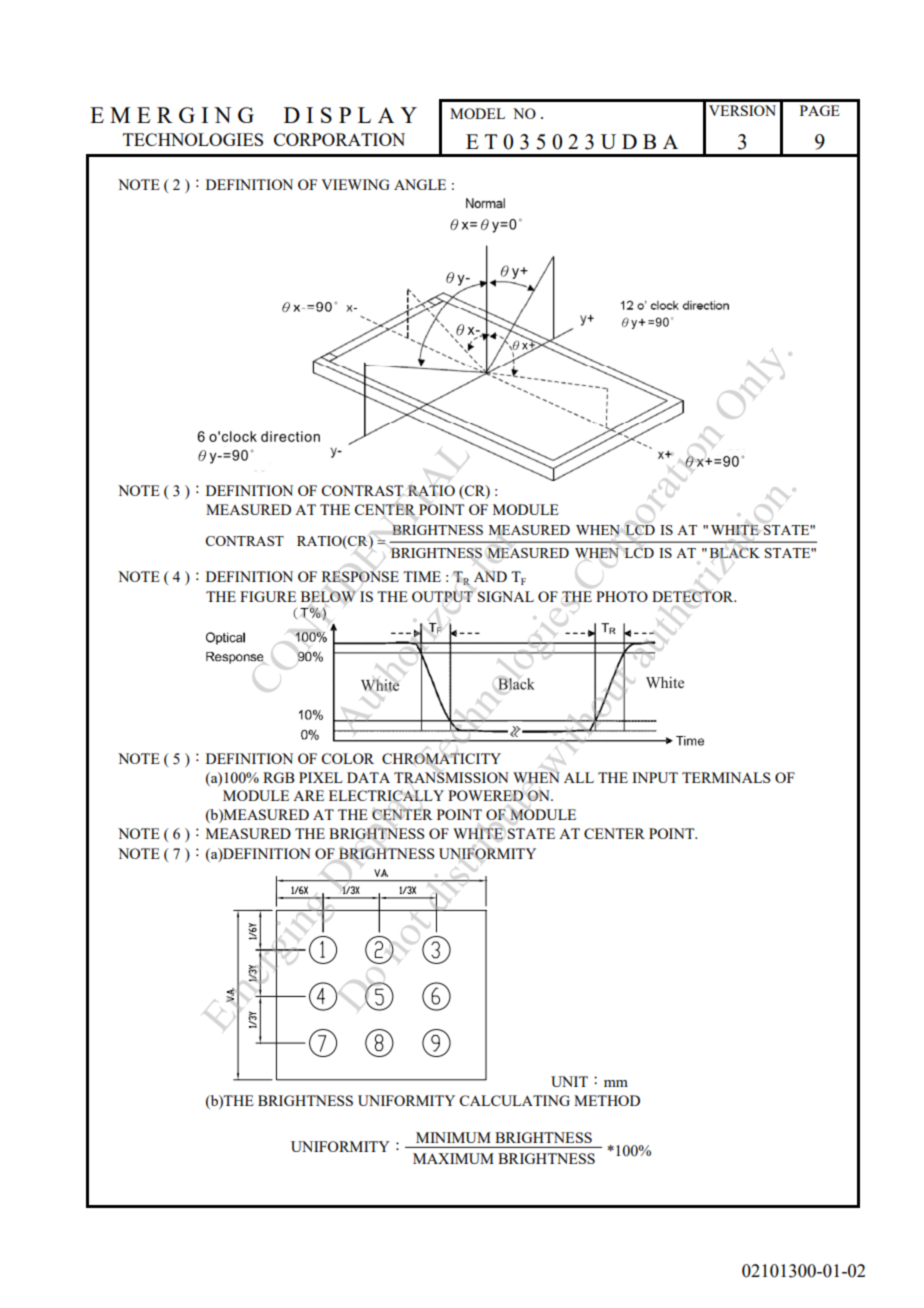 Image resolution: width=924 pixels, height=1308 pixels. I want to click on VIEWING, so click(355, 184).
